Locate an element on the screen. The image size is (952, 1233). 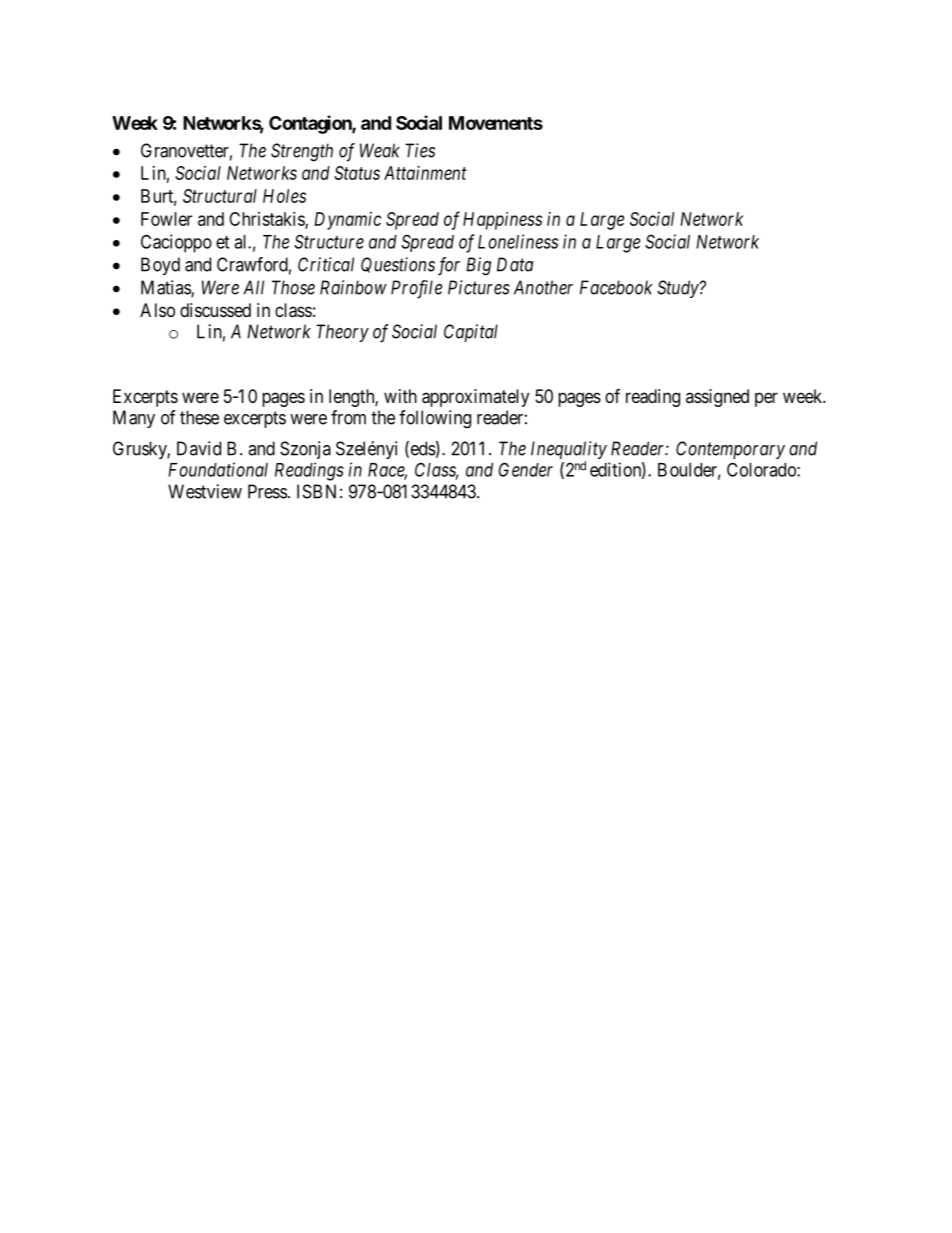
Attainment is located at coordinates (425, 173).
